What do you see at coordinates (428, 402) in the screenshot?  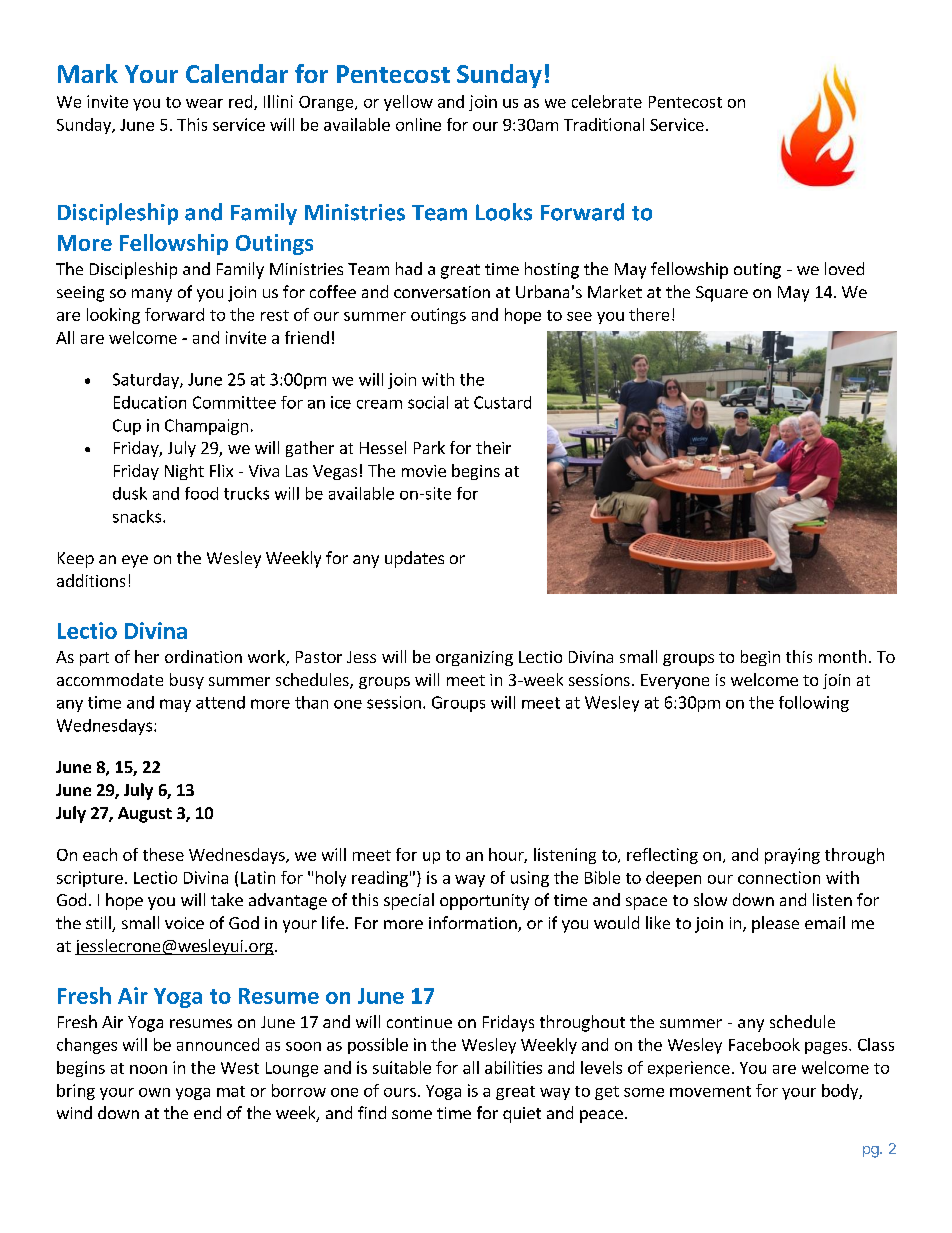 I see `social` at bounding box center [428, 402].
